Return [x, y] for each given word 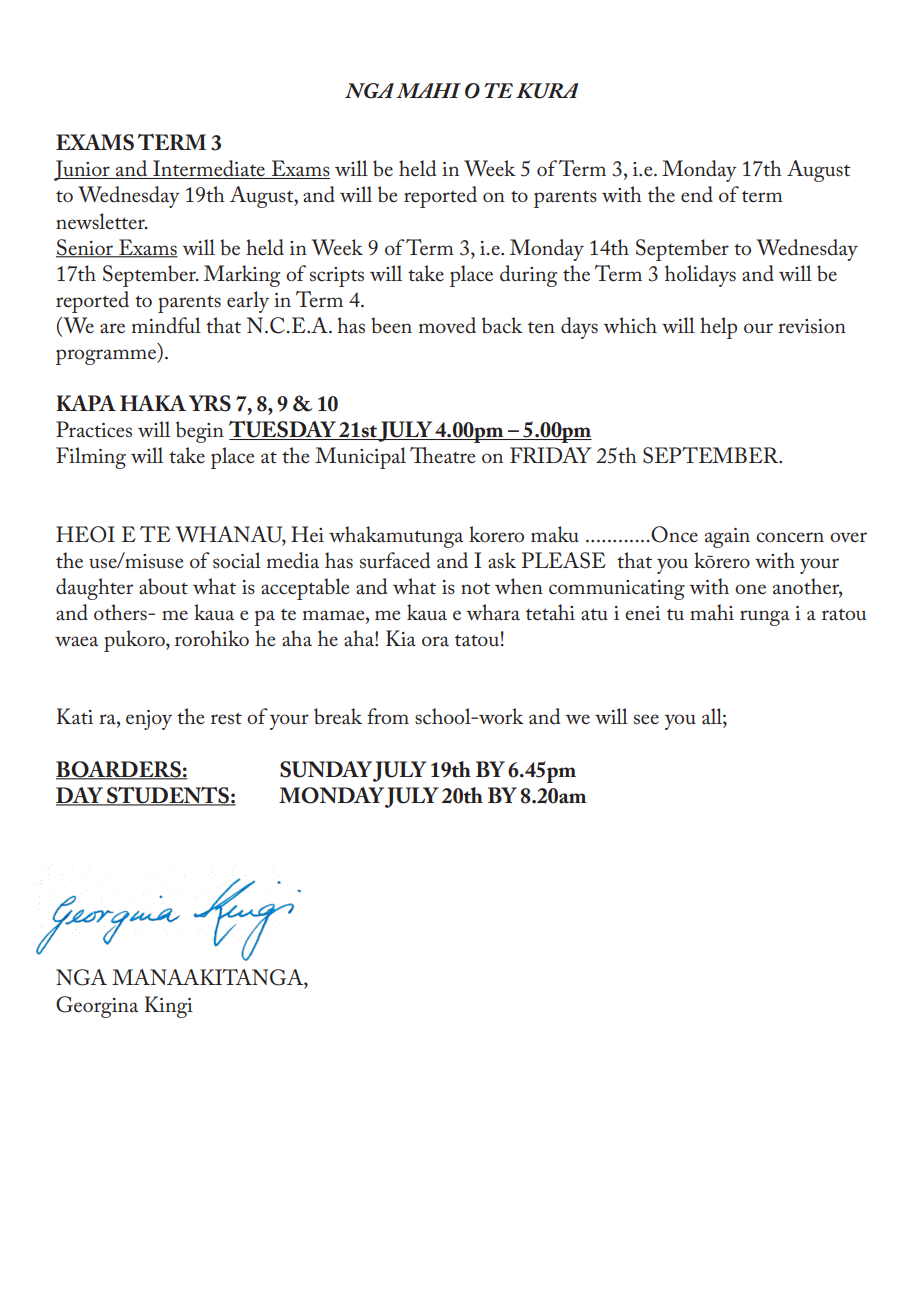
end [697, 194]
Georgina [97, 1007]
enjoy [149, 720]
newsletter [101, 221]
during [528, 276]
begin [200, 432]
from [388, 716]
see [646, 719]
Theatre [442, 455]
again [727, 538]
